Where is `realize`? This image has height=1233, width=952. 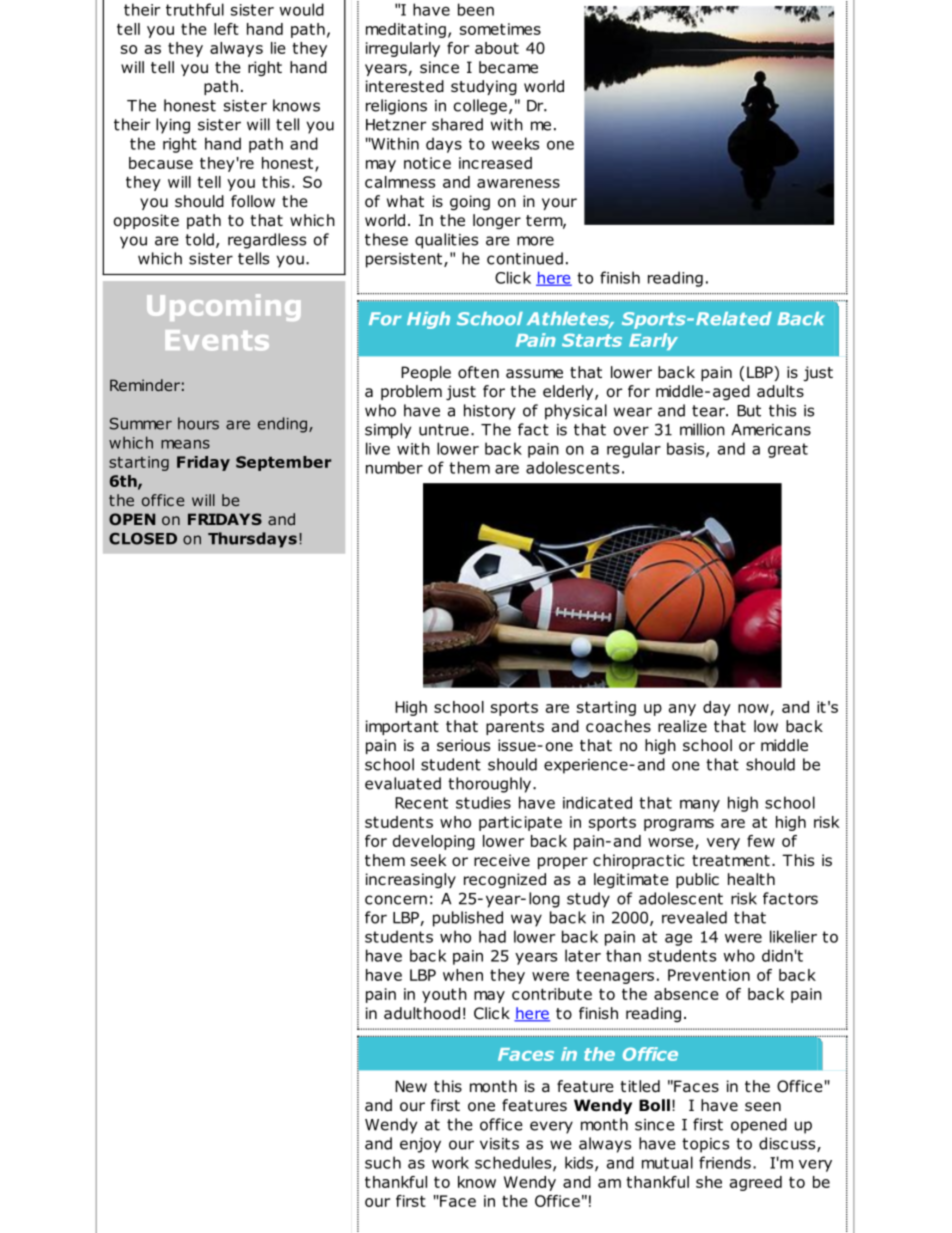 realize is located at coordinates (682, 726).
